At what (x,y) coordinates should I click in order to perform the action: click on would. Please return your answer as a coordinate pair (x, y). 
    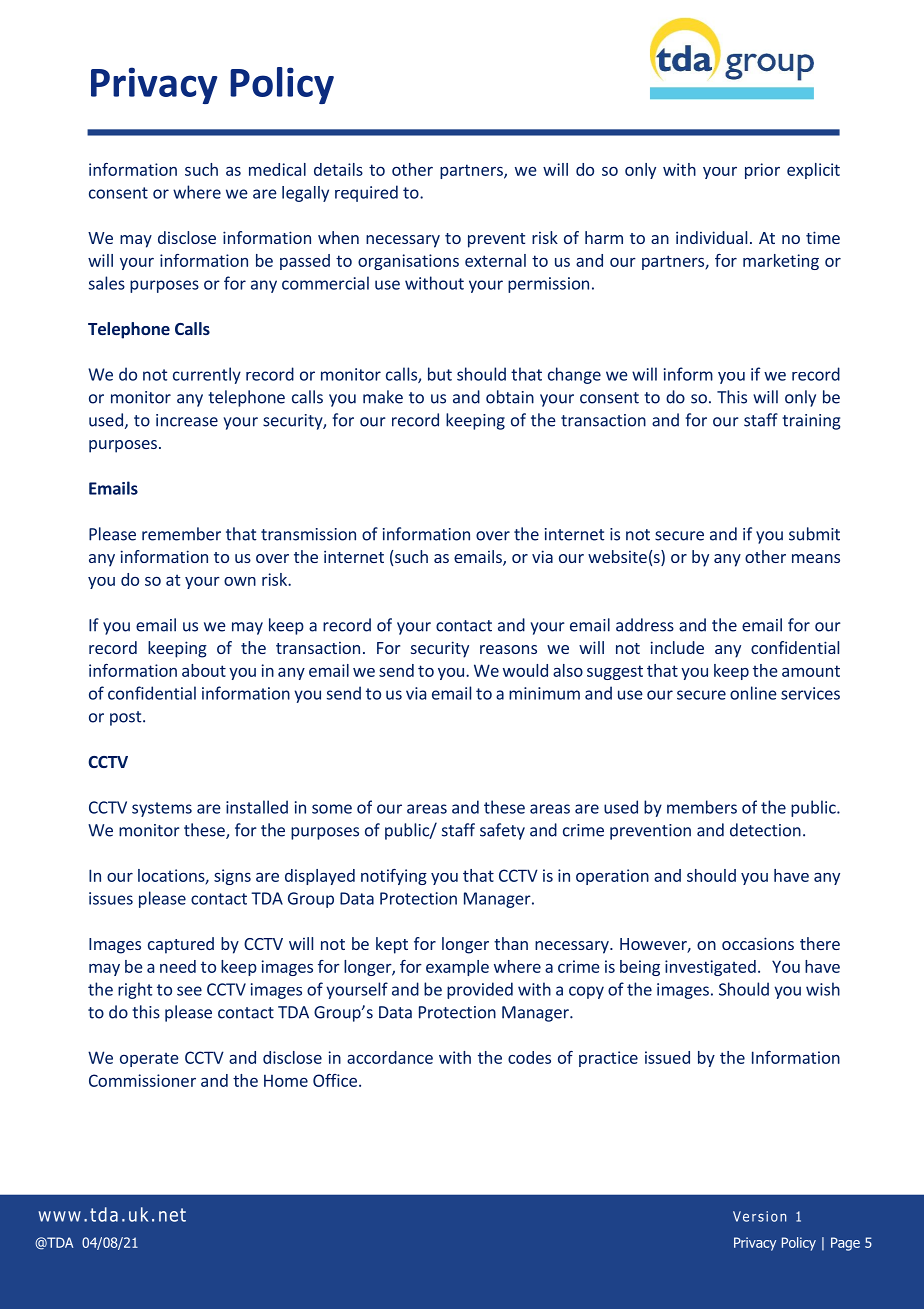
    Looking at the image, I should click on (525, 670).
